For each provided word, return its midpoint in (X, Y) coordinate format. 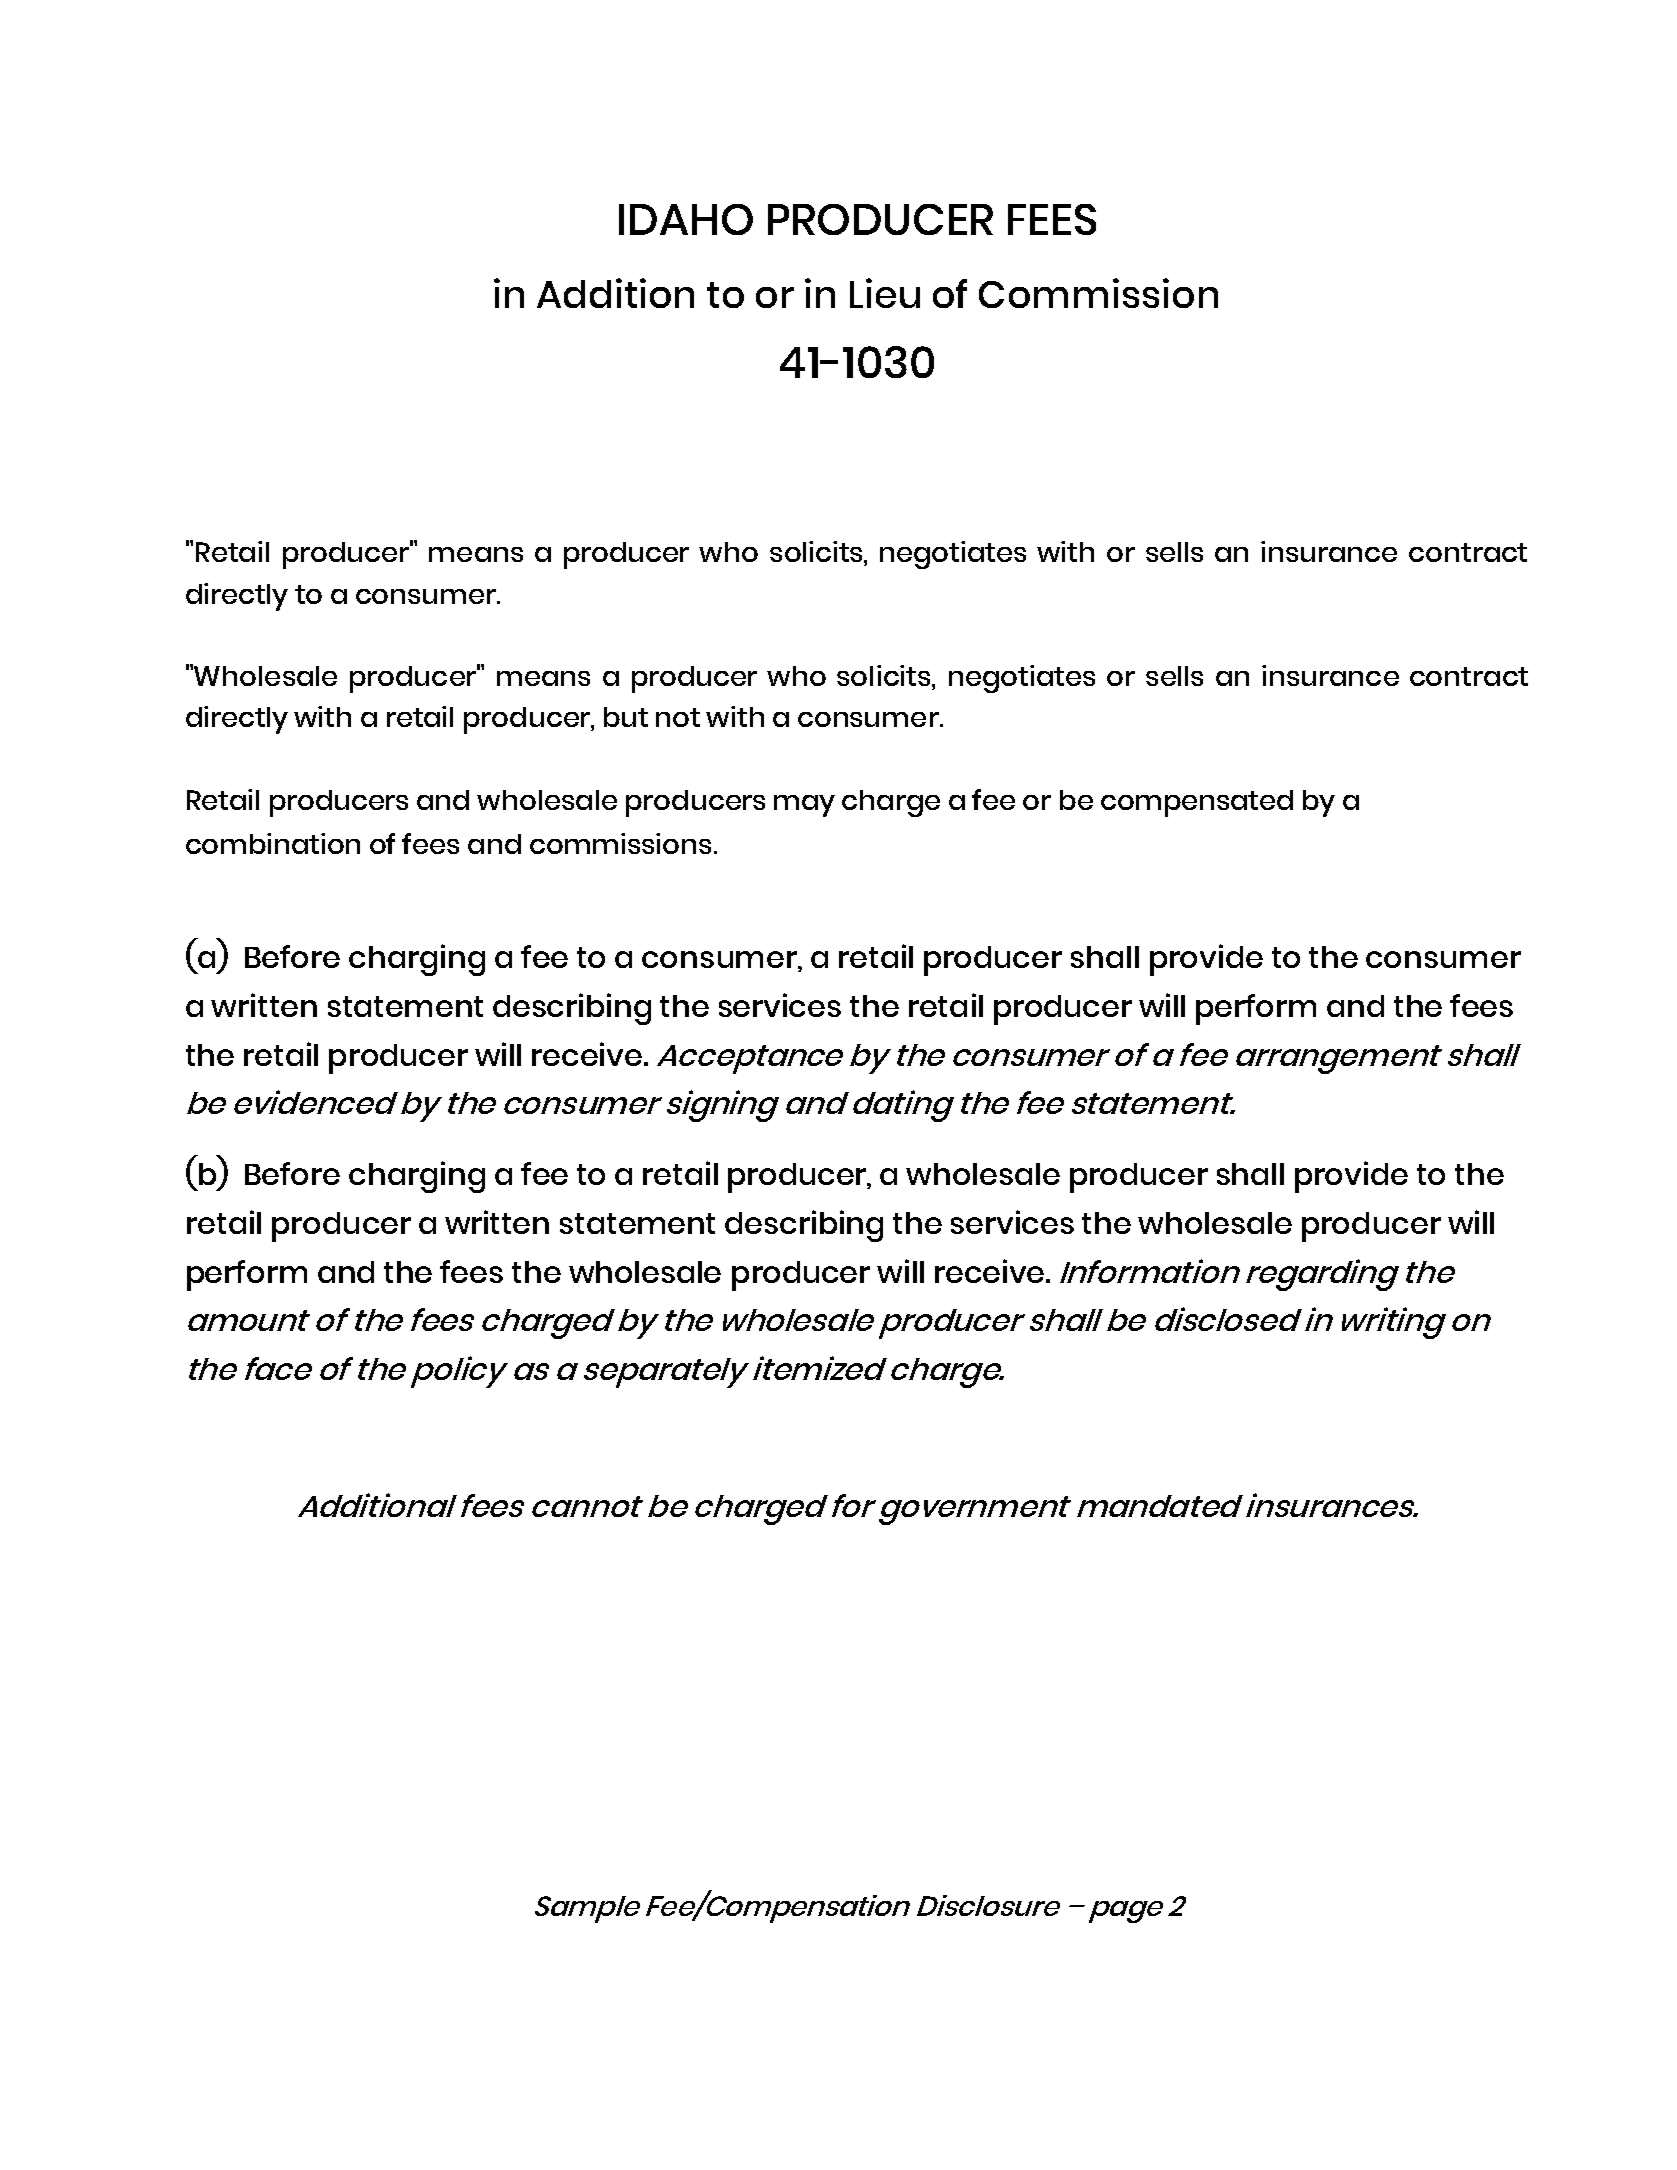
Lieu (885, 293)
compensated (1197, 803)
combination (273, 843)
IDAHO (686, 219)
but (626, 717)
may (804, 806)
